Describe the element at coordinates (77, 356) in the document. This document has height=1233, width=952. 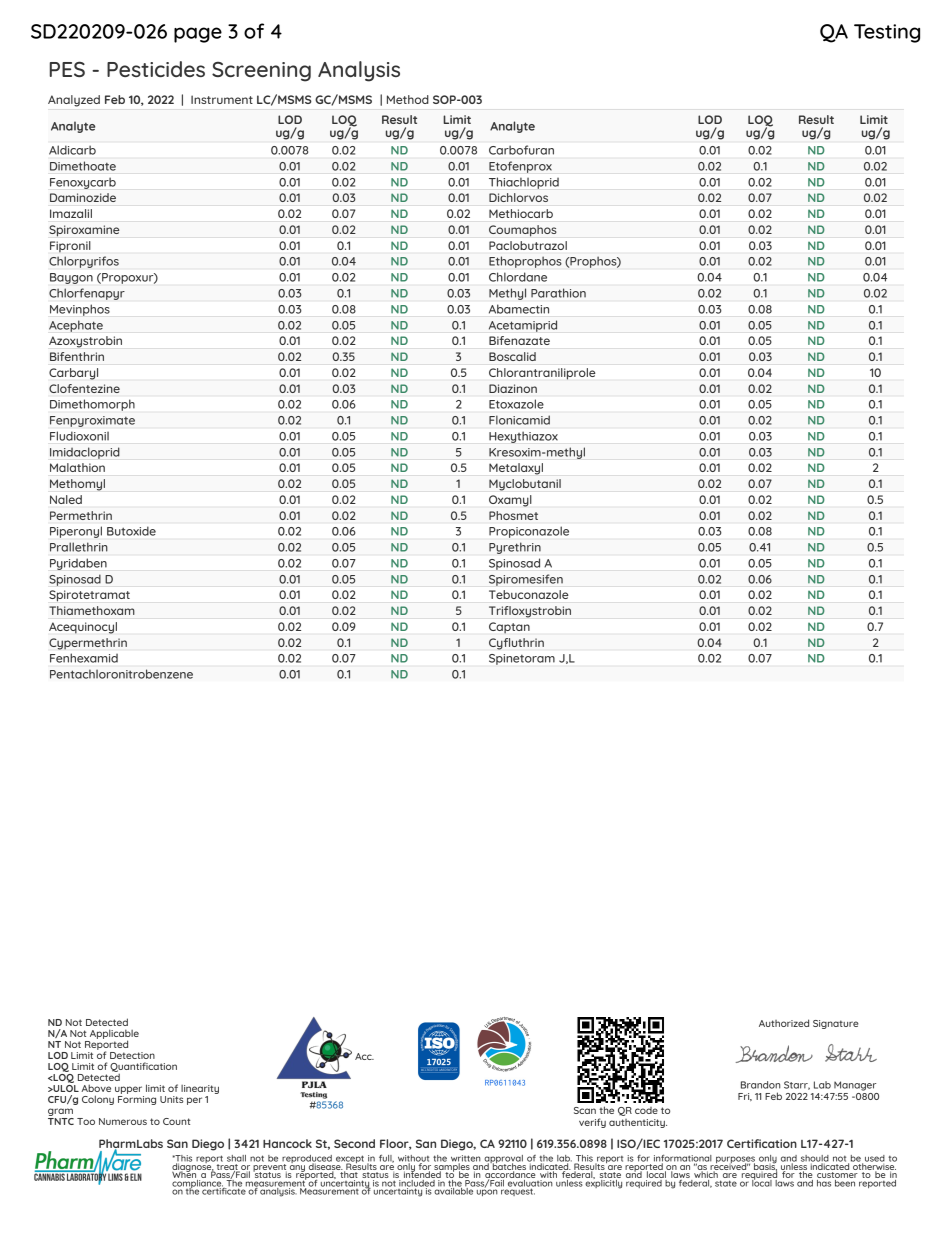
I see `Bifenthrin` at that location.
